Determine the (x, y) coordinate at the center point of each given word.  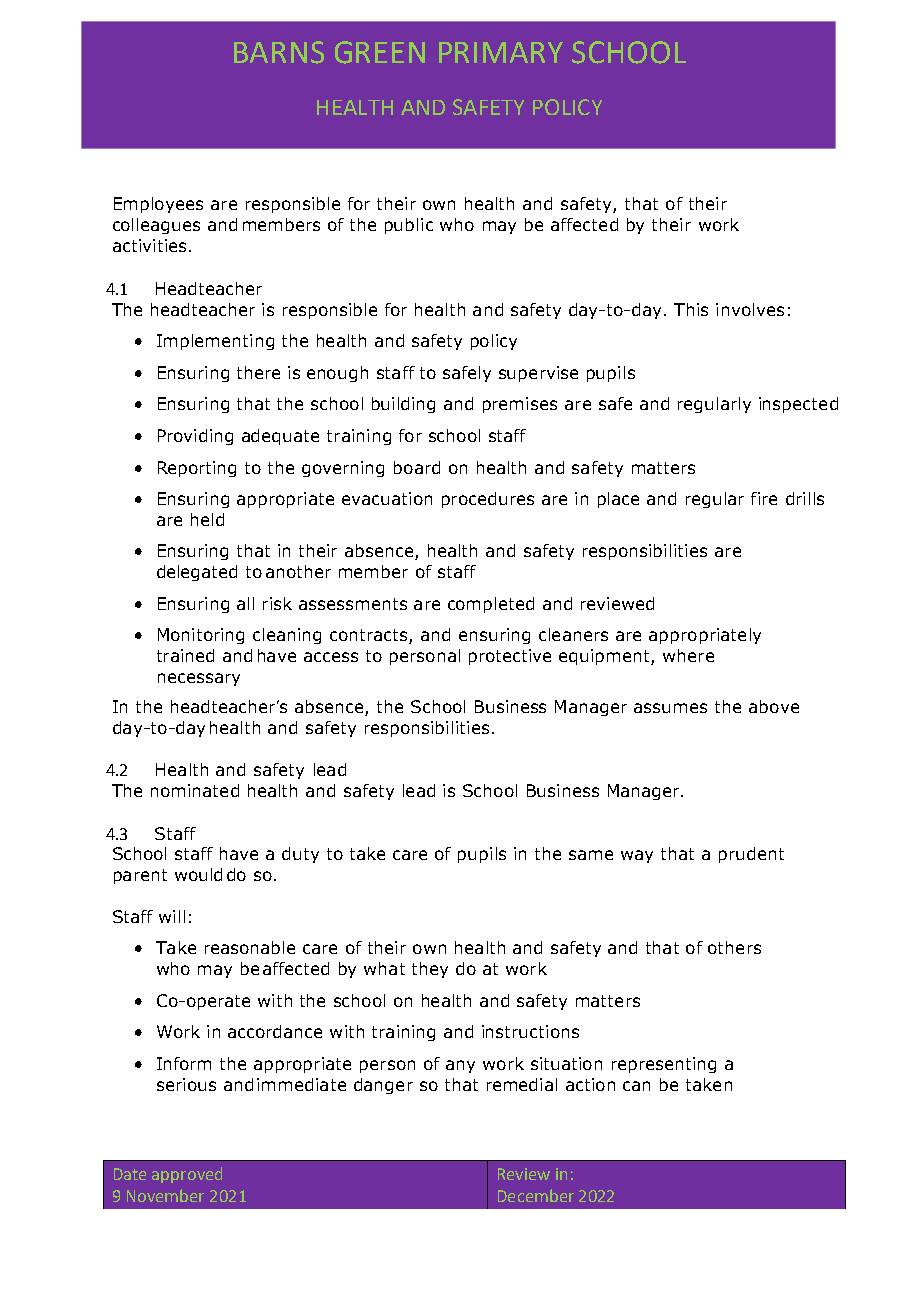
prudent (751, 855)
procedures (488, 500)
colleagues (156, 226)
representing (664, 1065)
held (207, 519)
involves (750, 309)
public (409, 226)
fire (764, 498)
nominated (195, 790)
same (591, 855)
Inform (184, 1063)
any (460, 1066)
